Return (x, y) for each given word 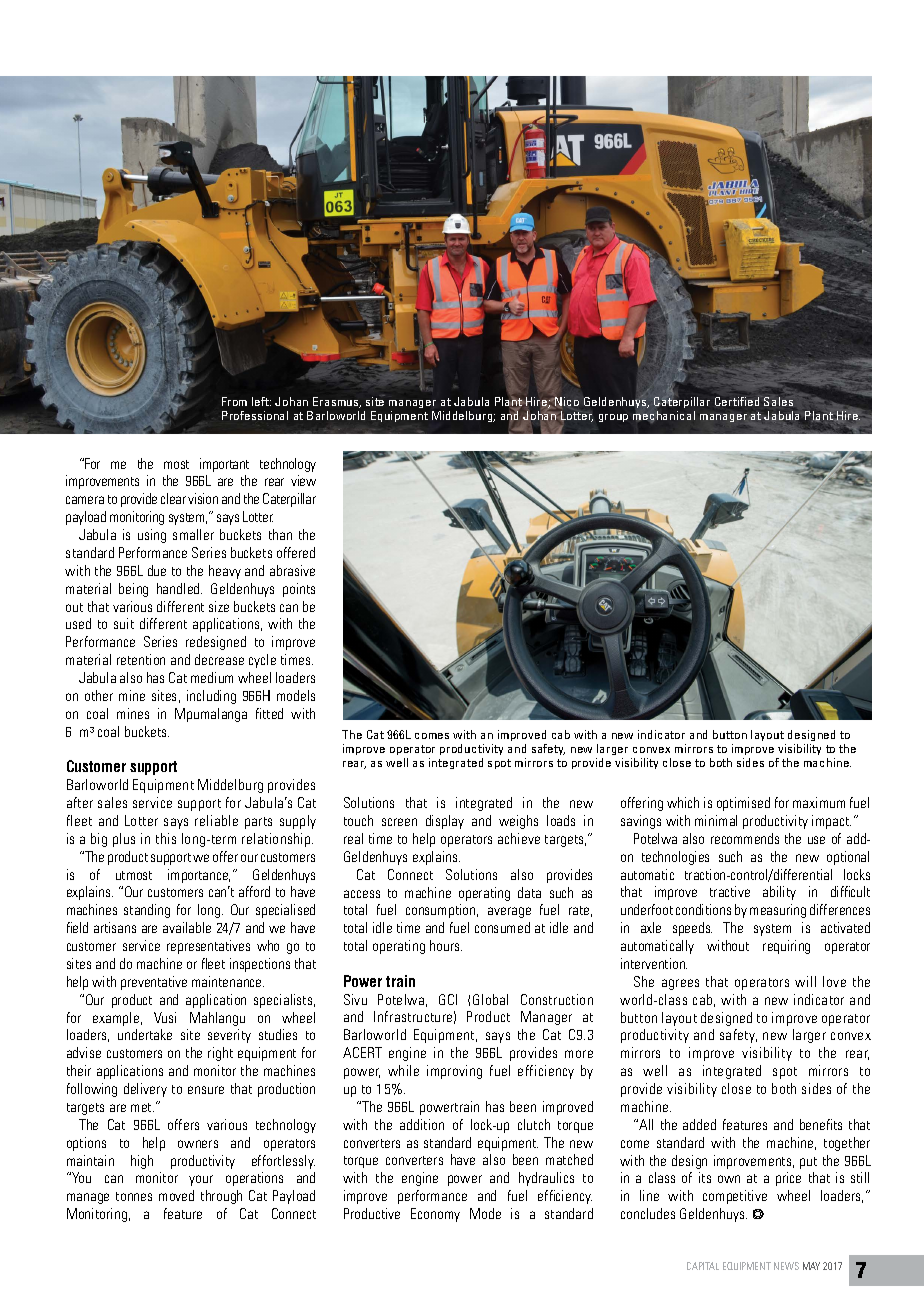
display (445, 822)
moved (176, 1195)
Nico (566, 402)
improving (454, 1072)
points (299, 590)
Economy (435, 1215)
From (234, 401)
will (805, 981)
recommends (745, 838)
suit (124, 623)
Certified (738, 401)
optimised (743, 804)
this (166, 838)
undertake (145, 1034)
